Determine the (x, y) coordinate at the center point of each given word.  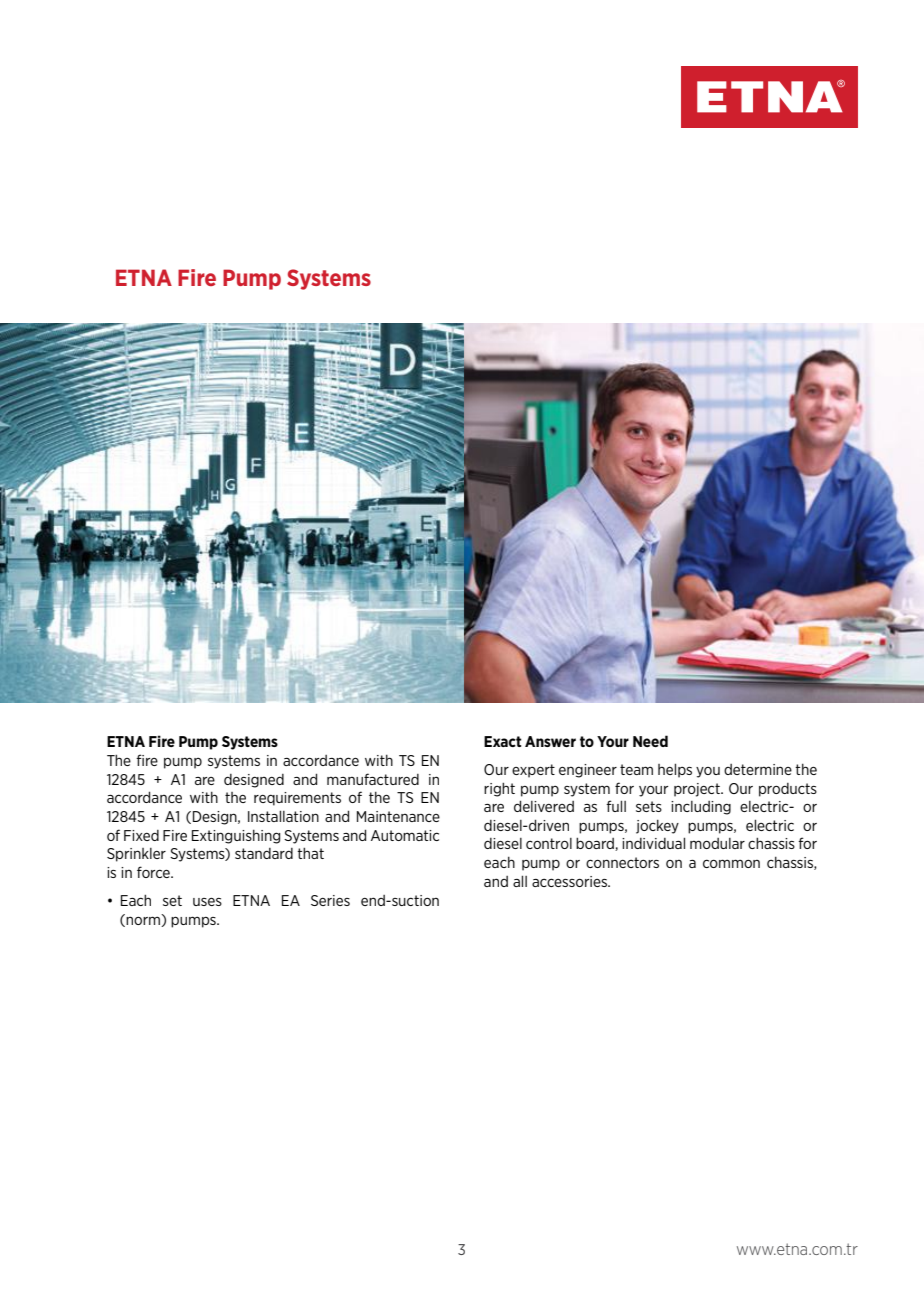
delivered (544, 806)
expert (533, 771)
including (701, 808)
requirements (297, 799)
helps (675, 770)
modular (717, 843)
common (731, 863)
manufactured (373, 779)
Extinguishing (236, 837)
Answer (550, 741)
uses (207, 902)
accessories (570, 881)
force (154, 872)
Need (650, 741)
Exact (503, 741)
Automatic (405, 835)
